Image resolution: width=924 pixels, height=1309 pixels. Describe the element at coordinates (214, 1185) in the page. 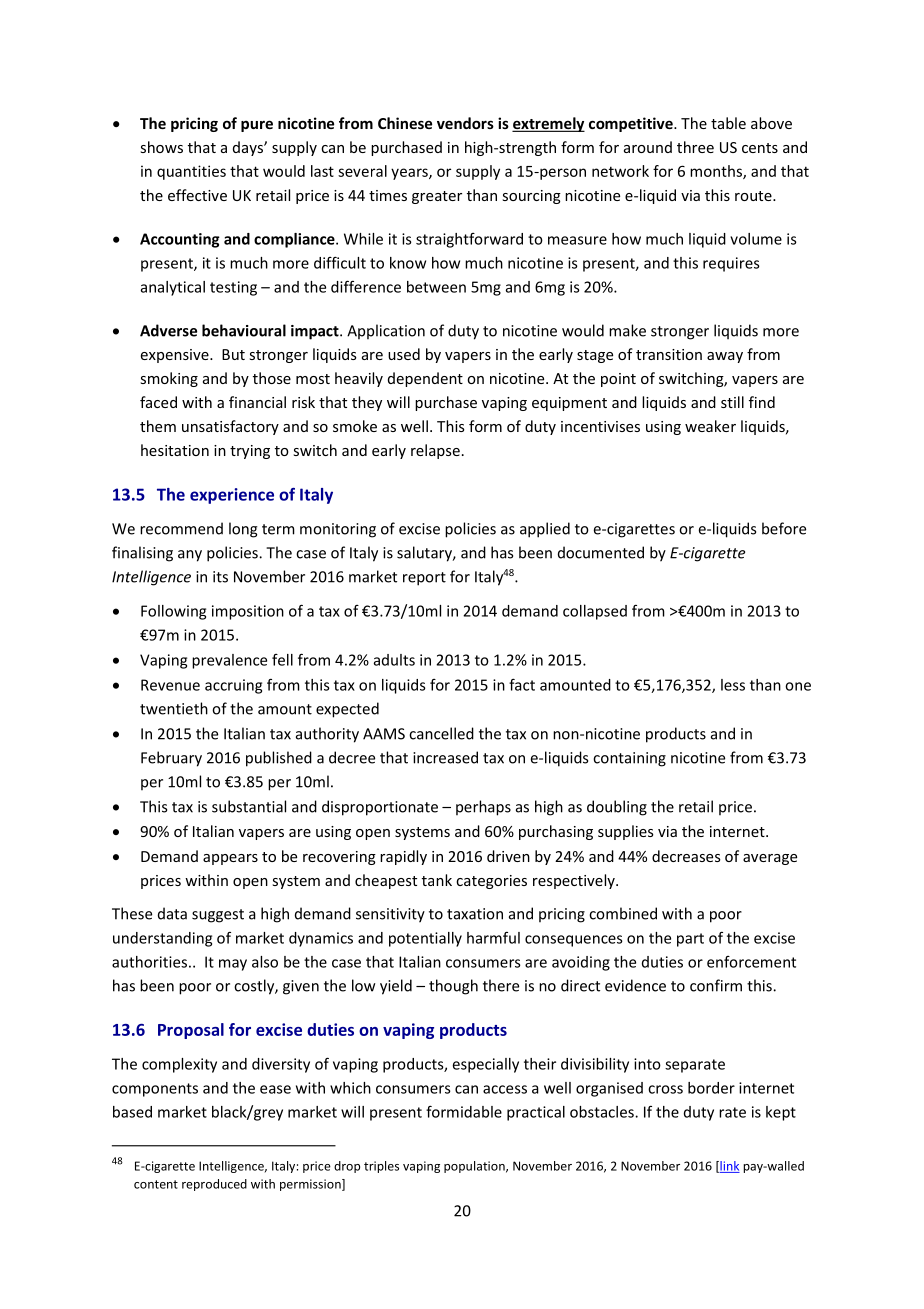

I see `reproduced` at that location.
